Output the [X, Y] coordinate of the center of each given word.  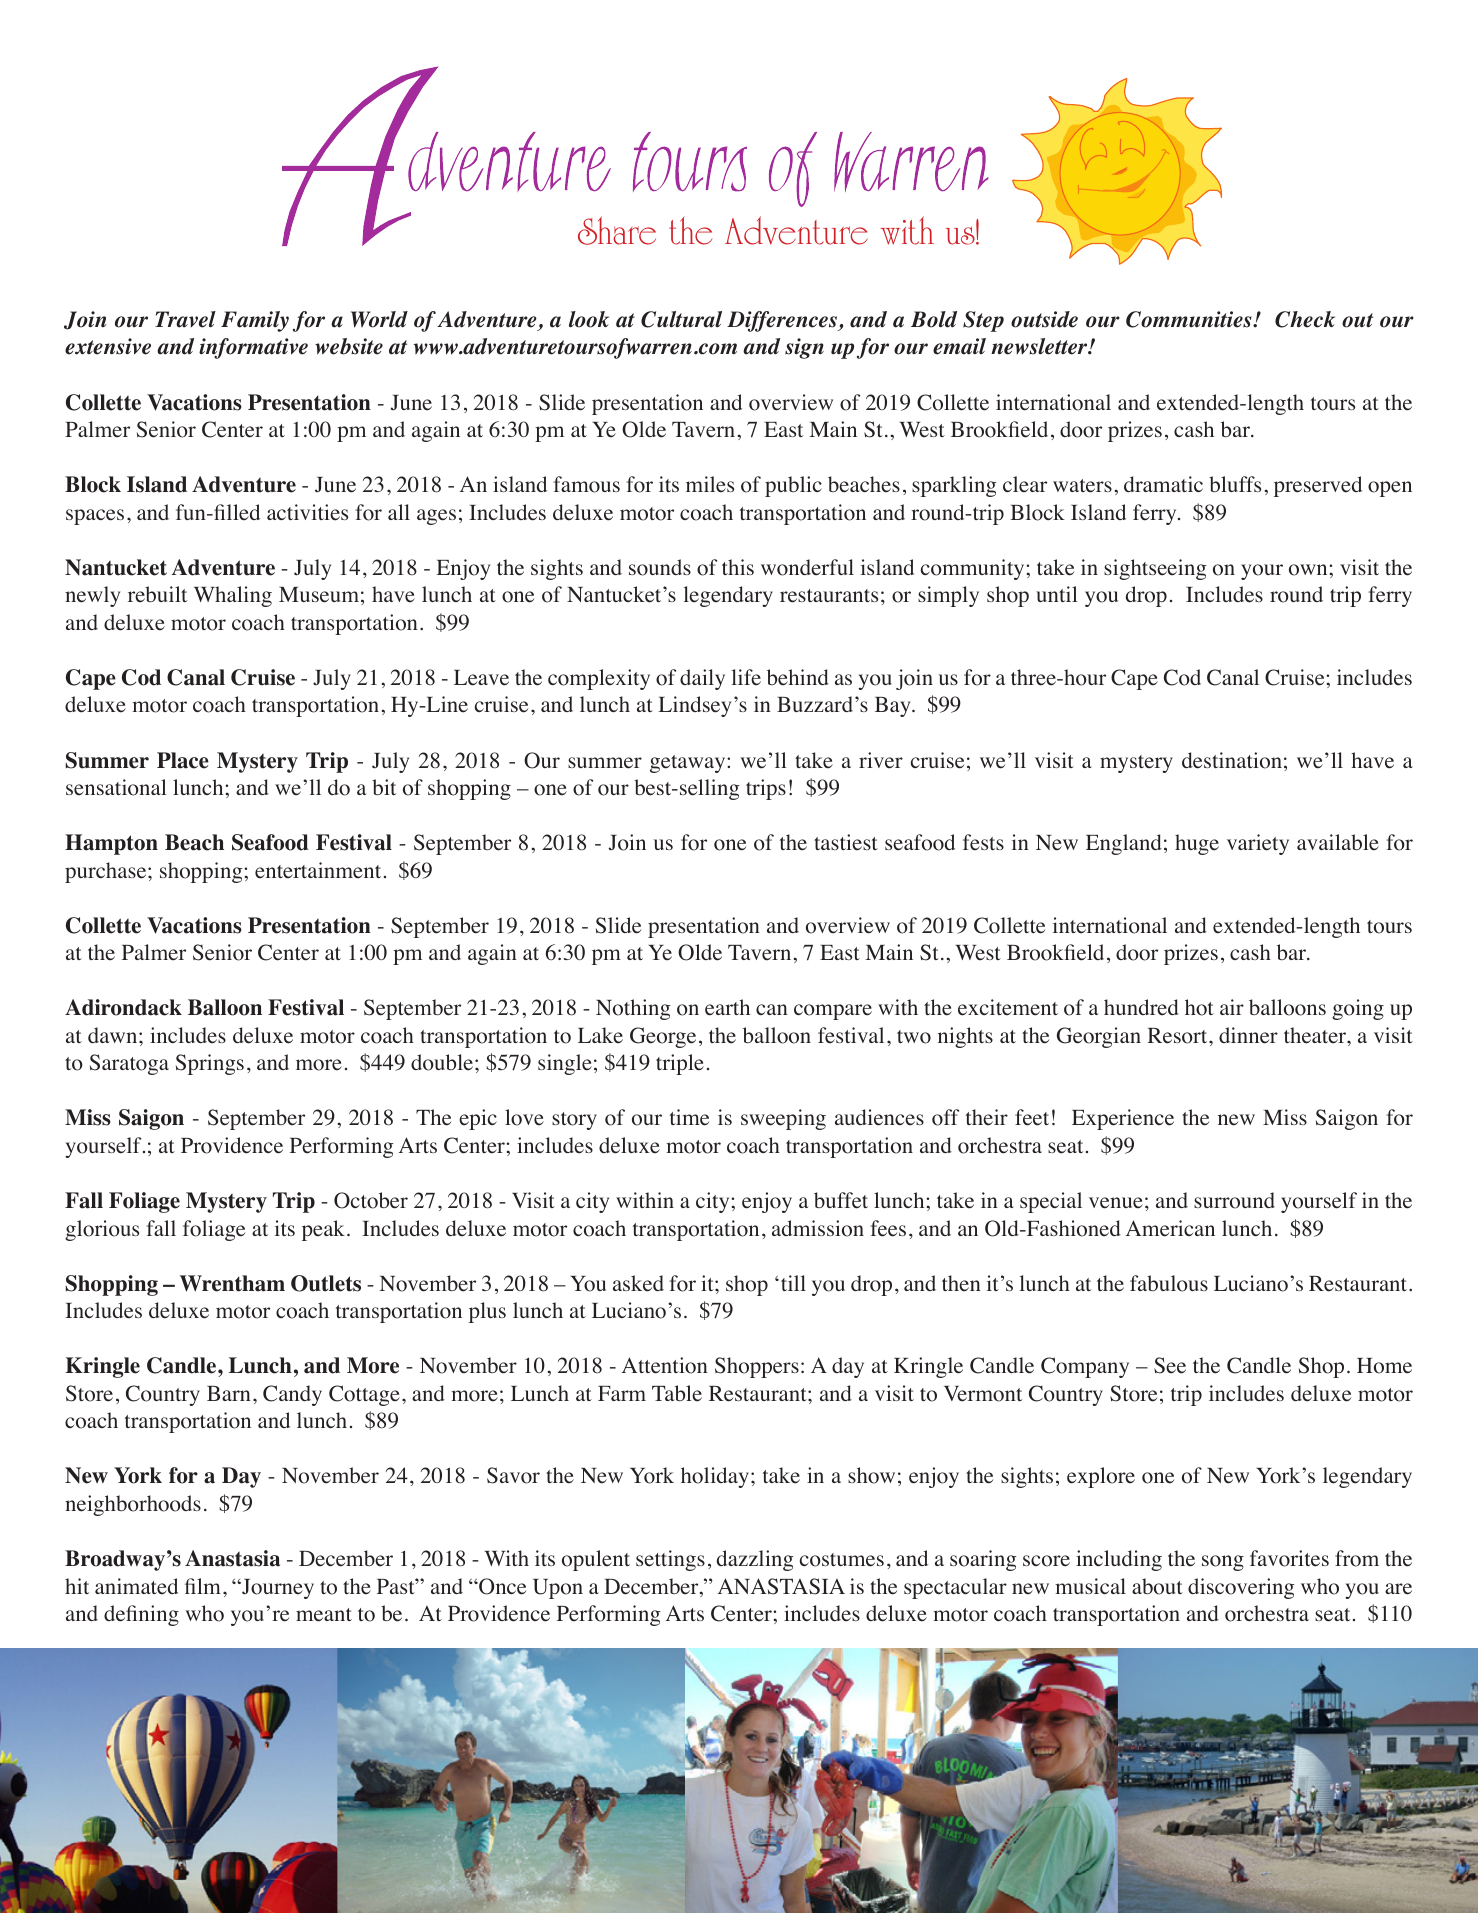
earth [727, 1007]
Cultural [681, 319]
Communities [1190, 319]
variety [1258, 844]
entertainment [318, 870]
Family [255, 321]
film [203, 1586]
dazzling [755, 1560]
